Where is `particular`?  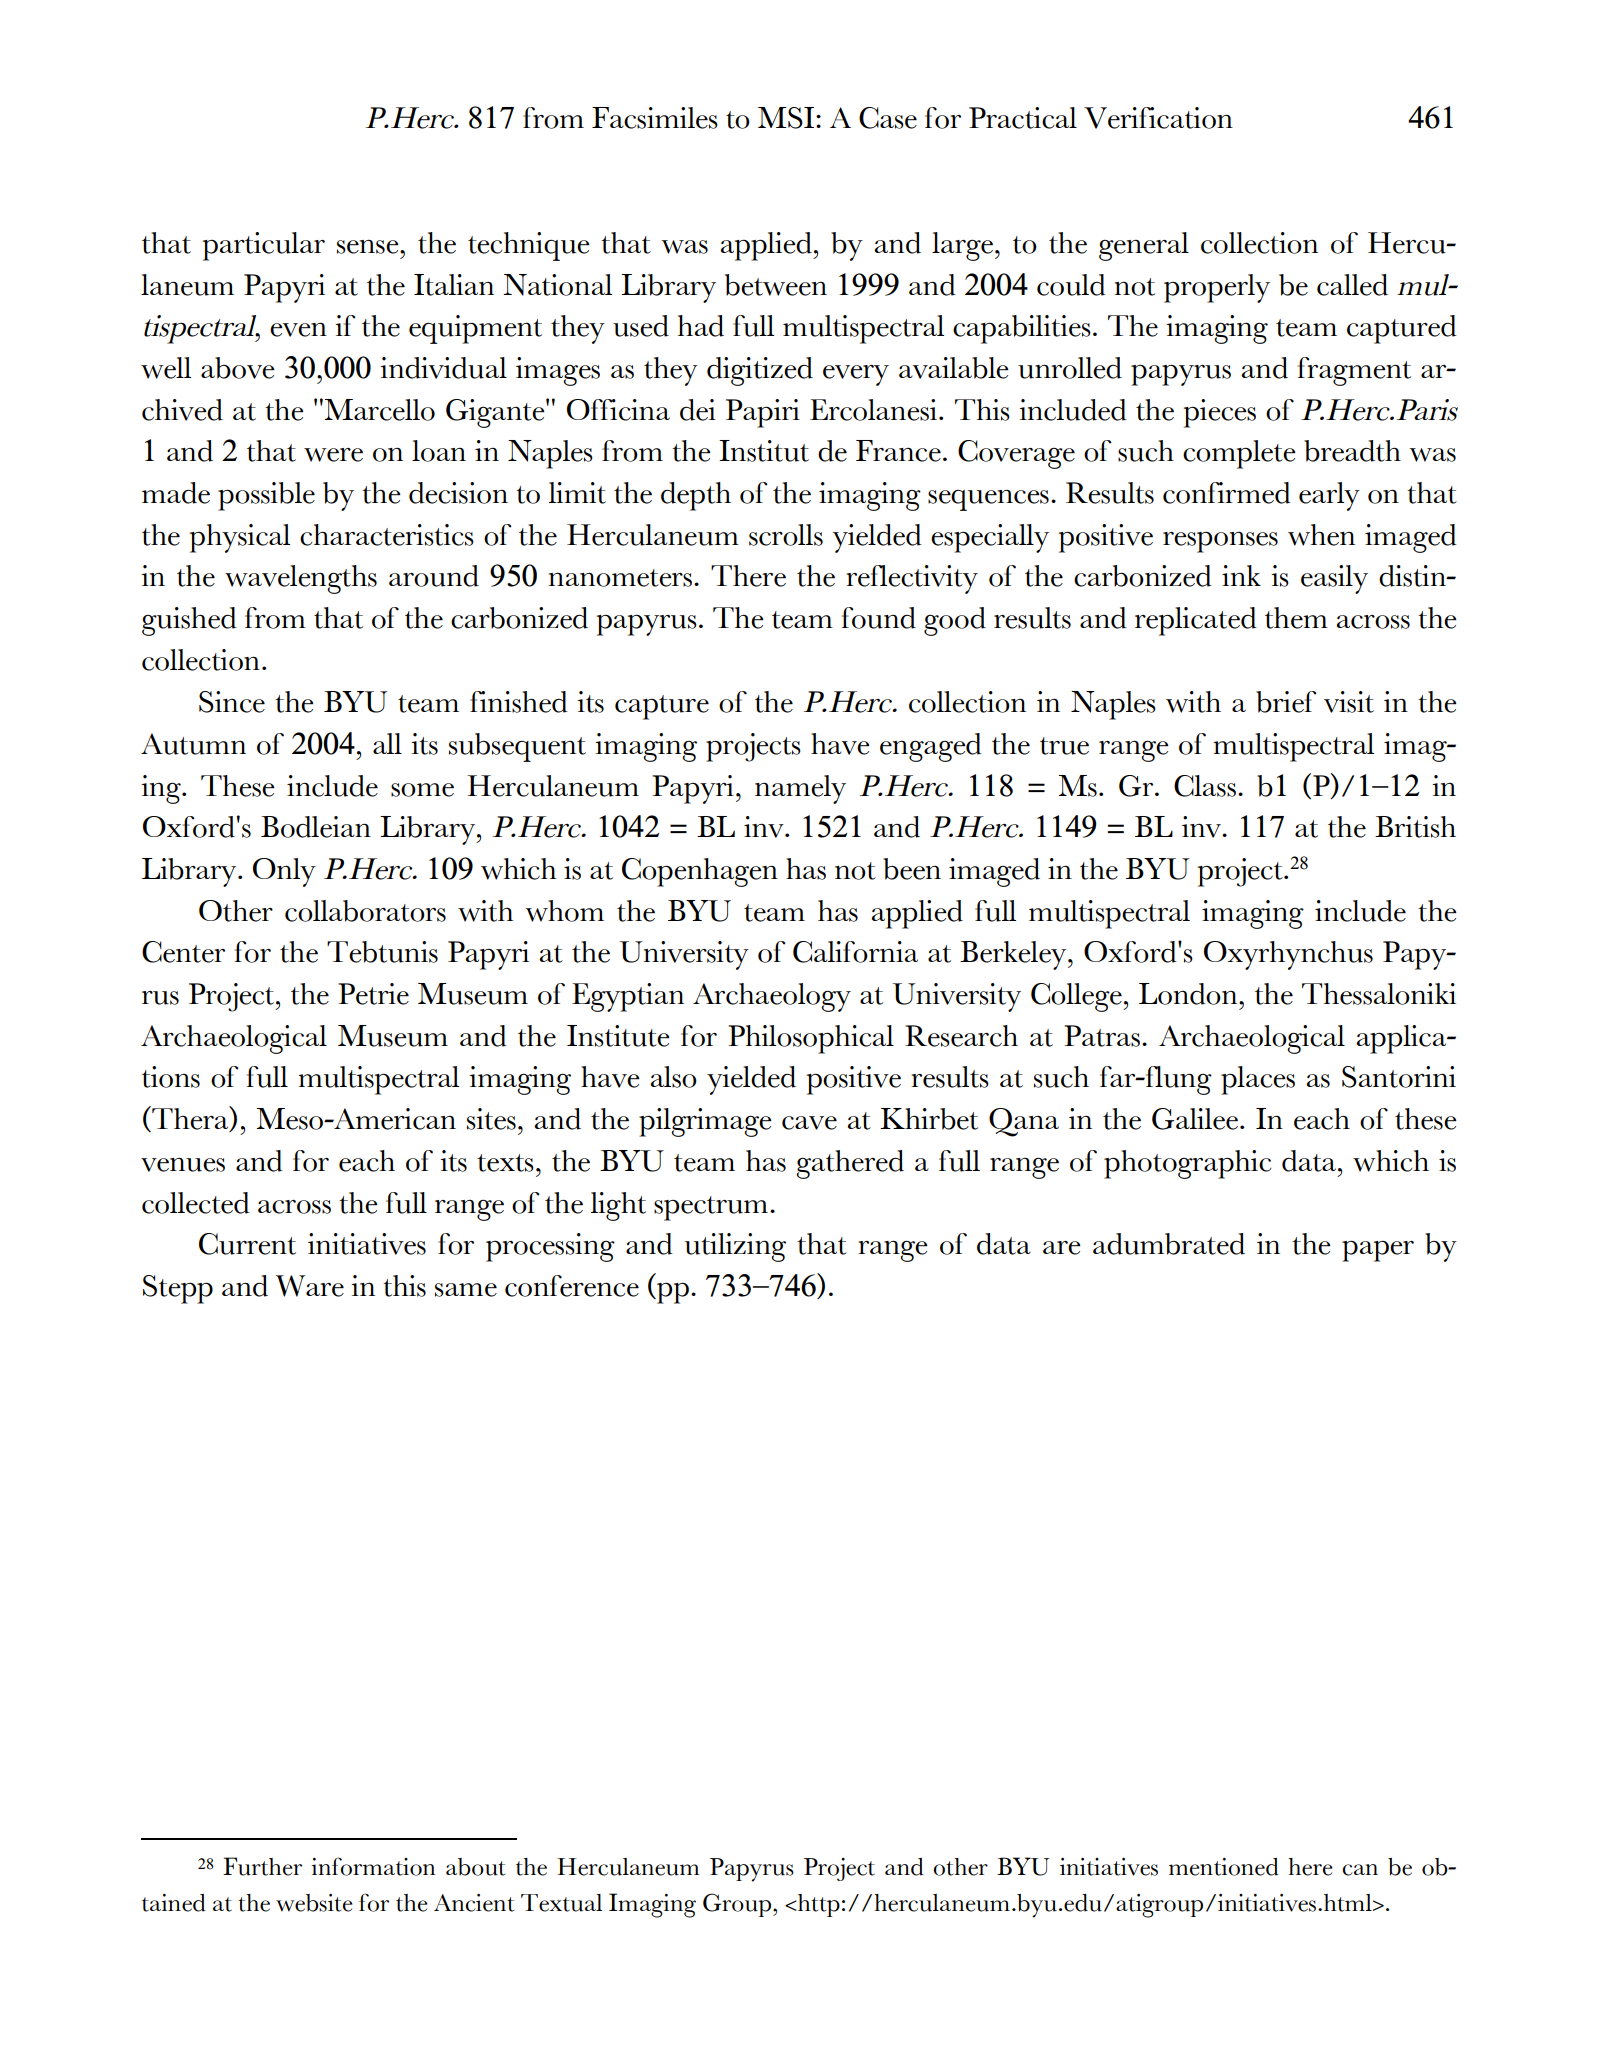
particular is located at coordinates (264, 246).
